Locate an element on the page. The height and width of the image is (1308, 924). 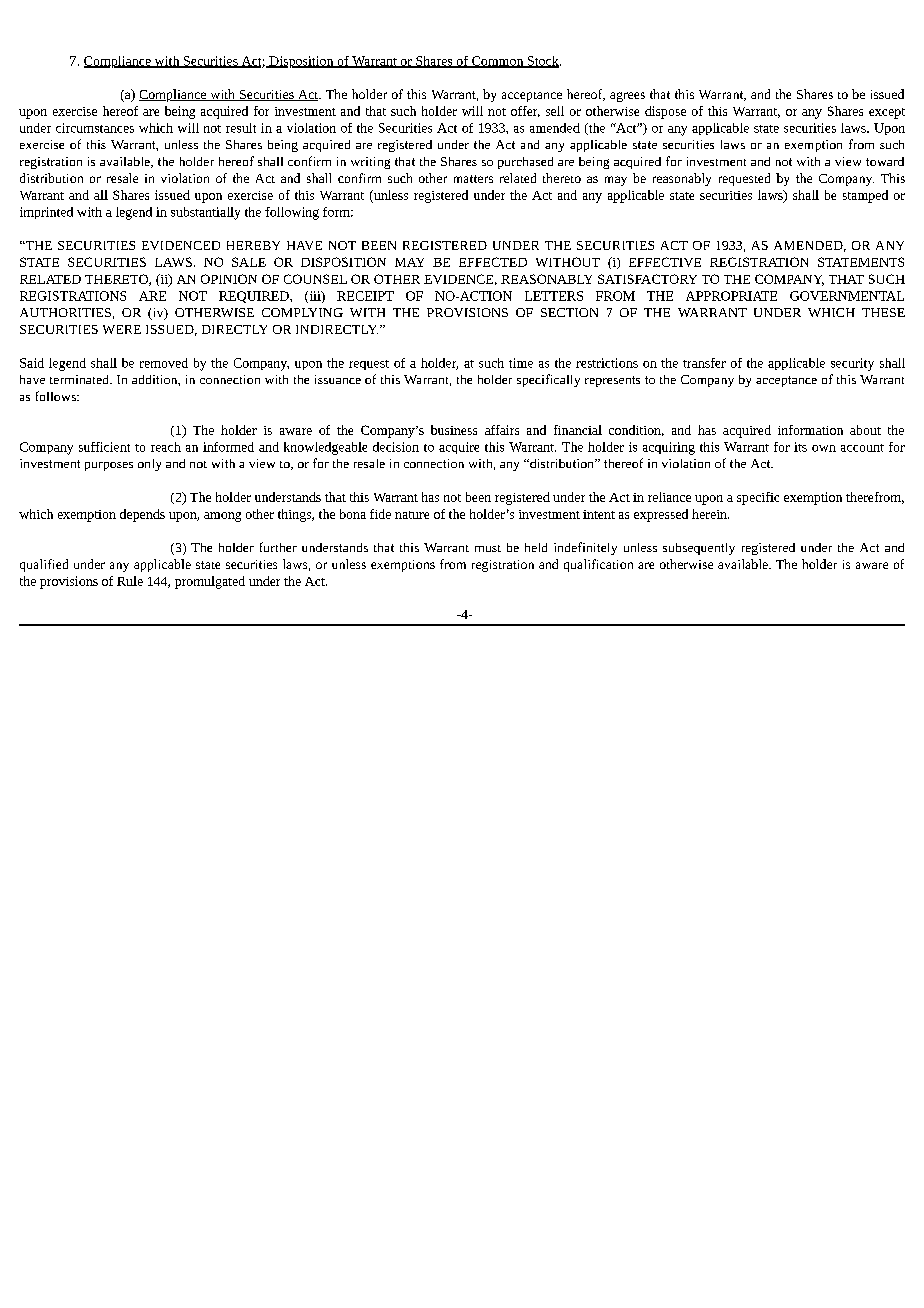
about is located at coordinates (865, 430).
